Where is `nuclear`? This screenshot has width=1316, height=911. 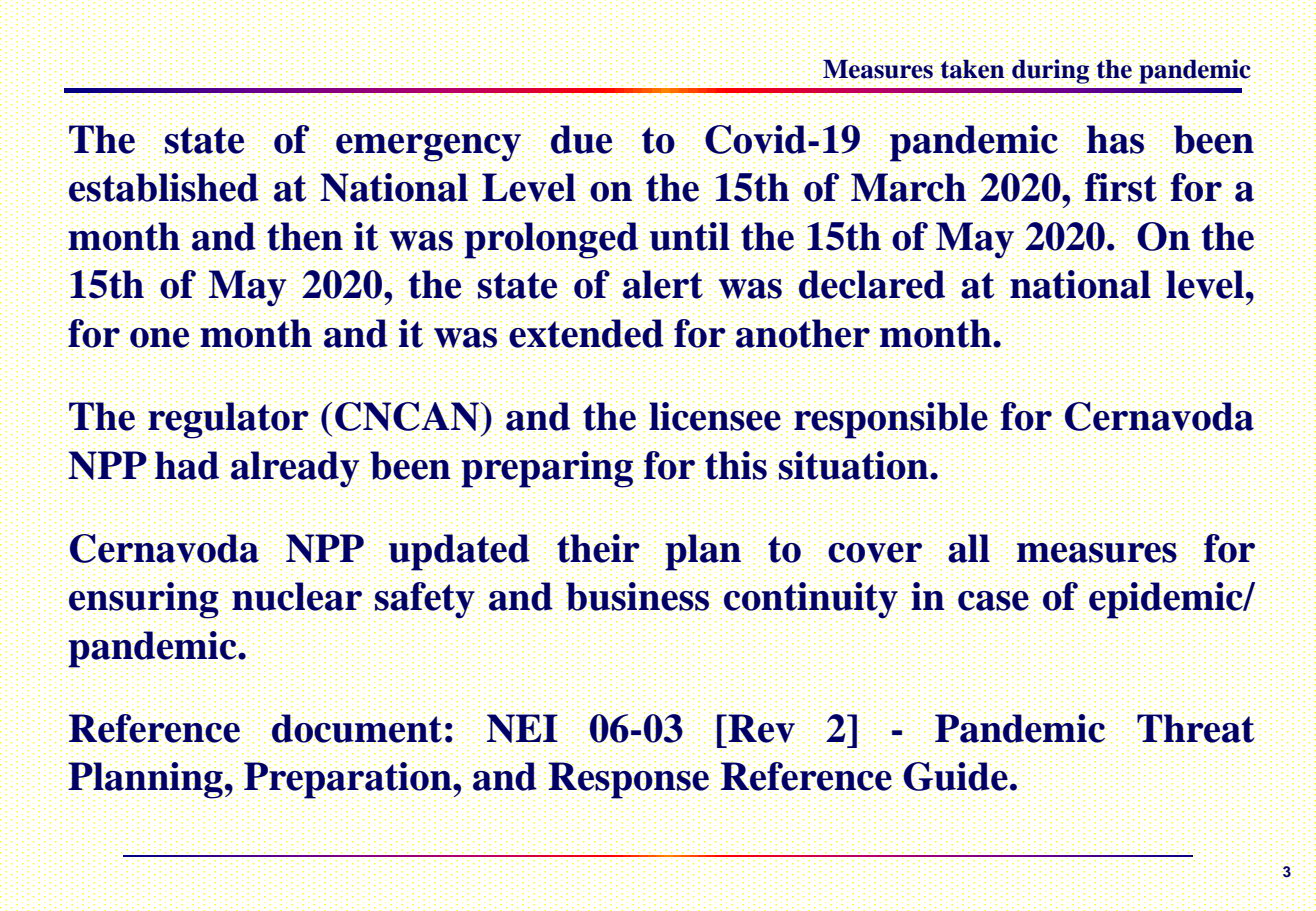
nuclear is located at coordinates (297, 595).
